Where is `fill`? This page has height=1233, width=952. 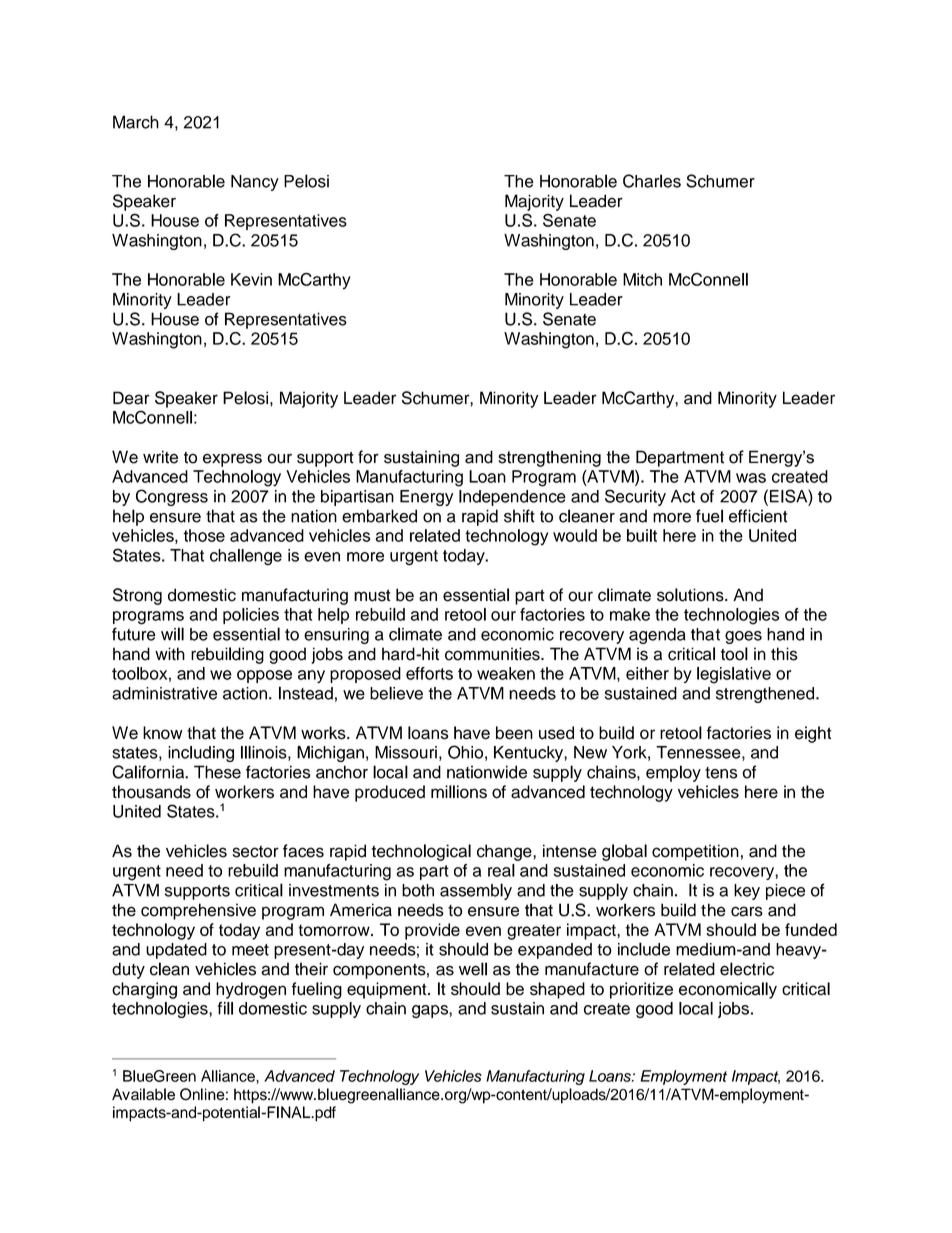 fill is located at coordinates (225, 1008).
